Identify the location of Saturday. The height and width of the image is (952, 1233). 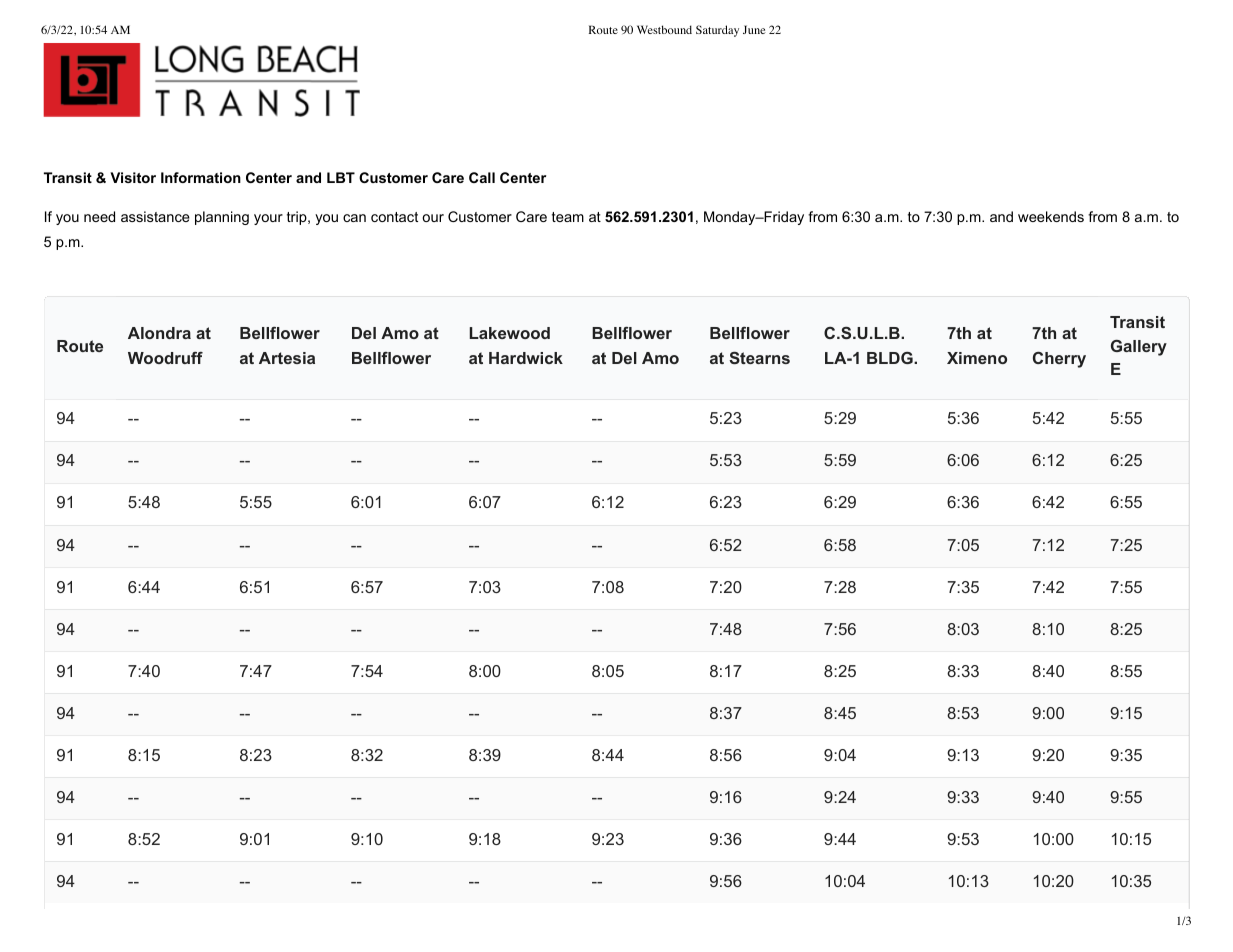
(717, 31).
